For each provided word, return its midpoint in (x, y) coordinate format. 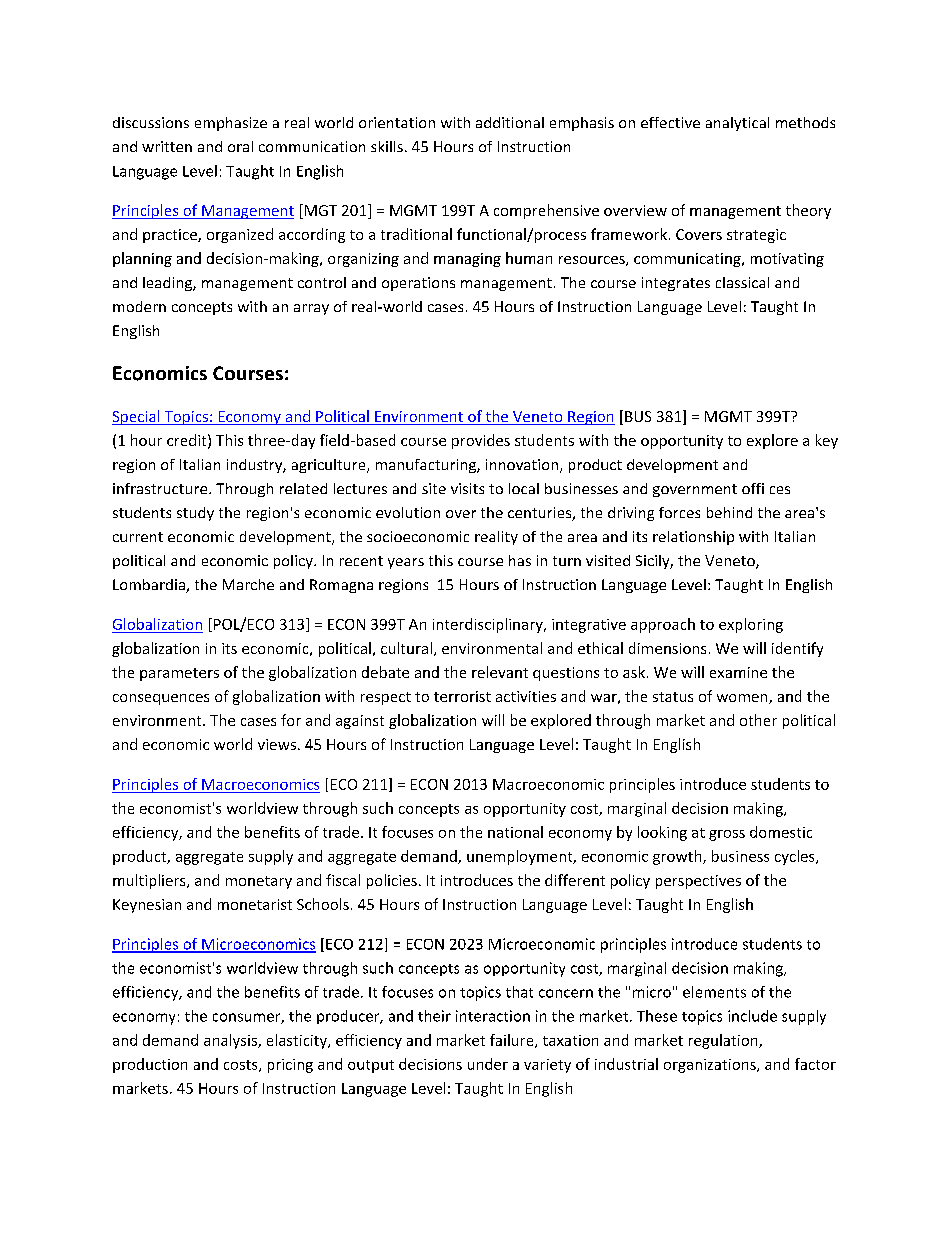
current (138, 537)
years (406, 563)
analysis (231, 1041)
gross (727, 835)
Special (137, 417)
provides (481, 441)
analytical (737, 124)
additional (510, 122)
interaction (493, 1016)
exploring (751, 625)
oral (240, 146)
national (515, 832)
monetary (259, 882)
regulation (724, 1041)
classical (742, 282)
